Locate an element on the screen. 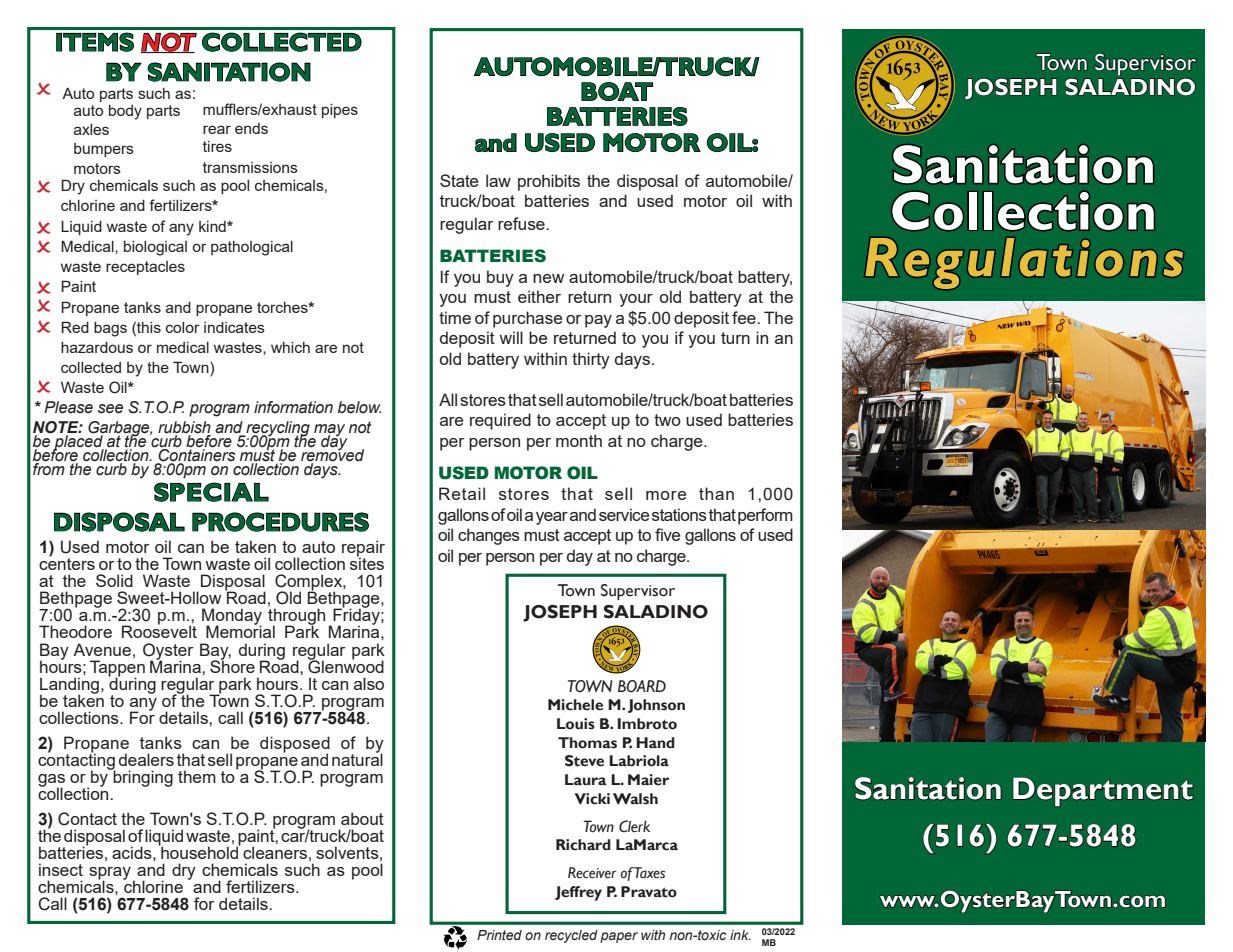 This screenshot has width=1233, height=952. perform is located at coordinates (765, 516).
